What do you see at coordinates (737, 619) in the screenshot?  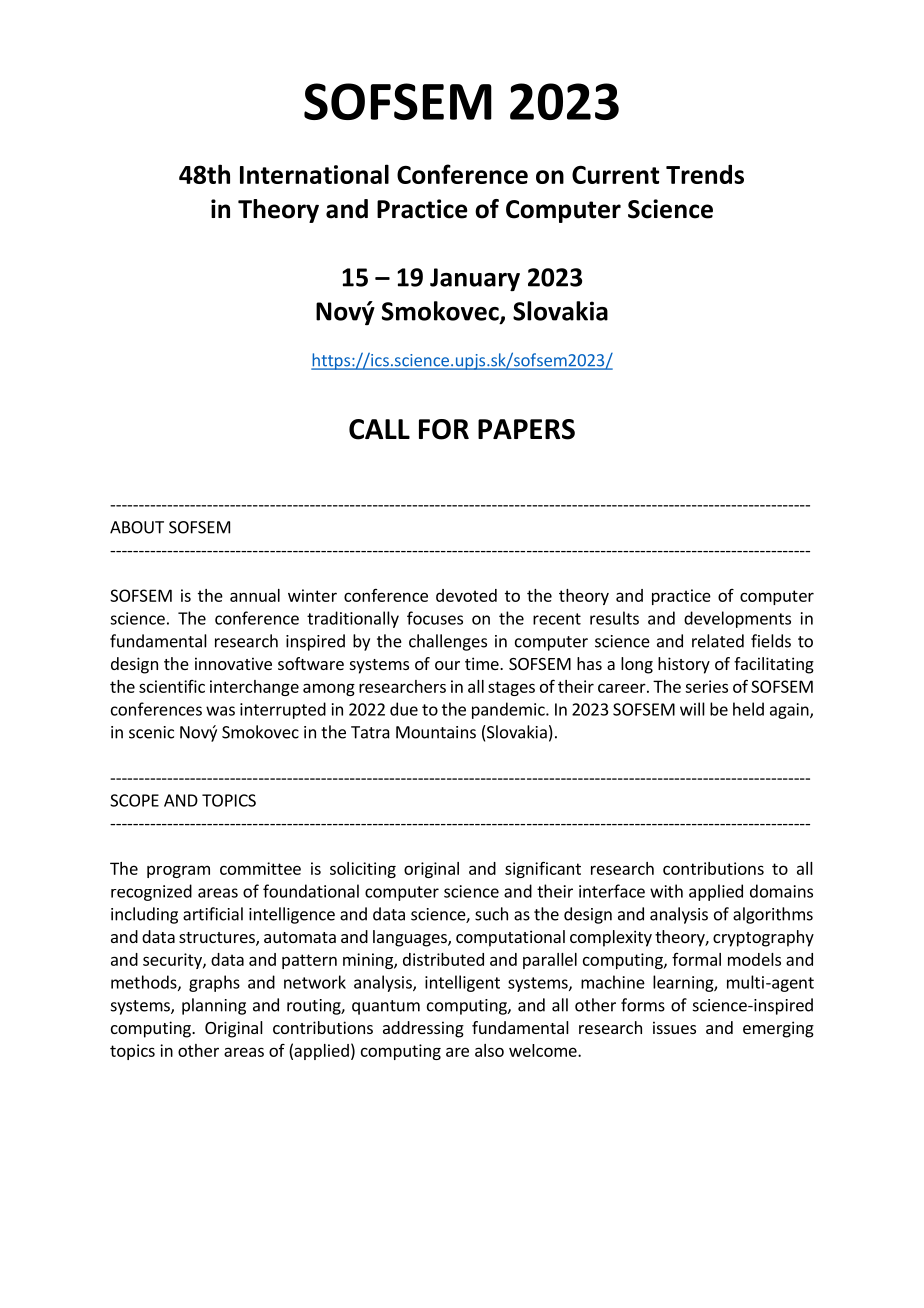 I see `developments` at bounding box center [737, 619].
